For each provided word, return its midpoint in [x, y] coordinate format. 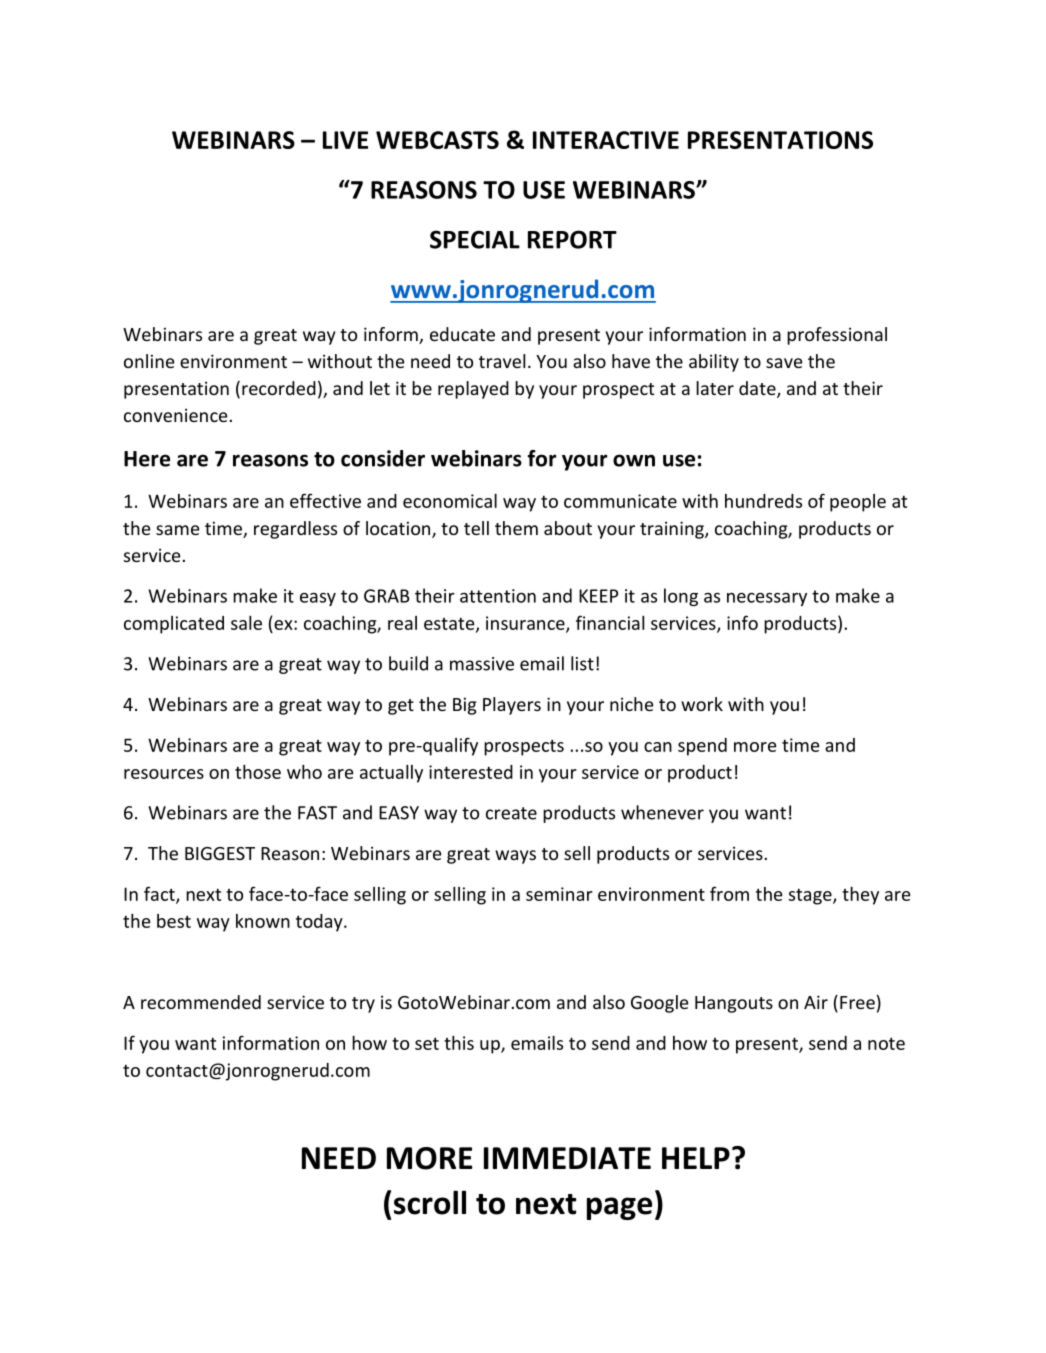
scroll [430, 1202]
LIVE [345, 140]
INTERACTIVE [606, 140]
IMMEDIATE [567, 1158]
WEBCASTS [437, 140]
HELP [696, 1158]
